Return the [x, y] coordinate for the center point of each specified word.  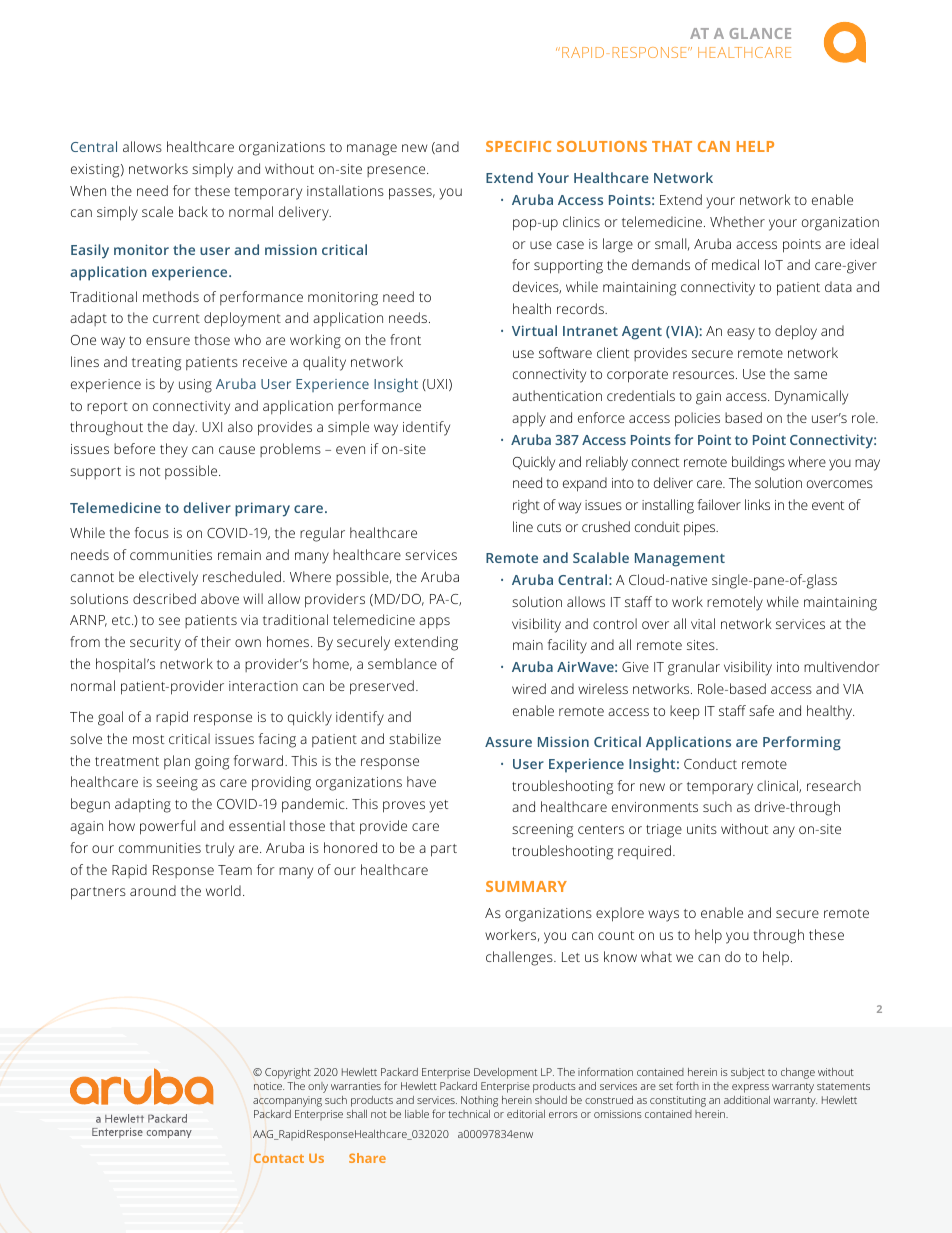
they [174, 450]
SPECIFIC [518, 146]
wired [529, 688]
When [88, 190]
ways [663, 916]
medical [735, 264]
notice [269, 1086]
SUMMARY [526, 886]
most [148, 739]
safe [761, 710]
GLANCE [760, 33]
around [153, 890]
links [757, 504]
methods [171, 296]
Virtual [534, 330]
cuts [549, 527]
